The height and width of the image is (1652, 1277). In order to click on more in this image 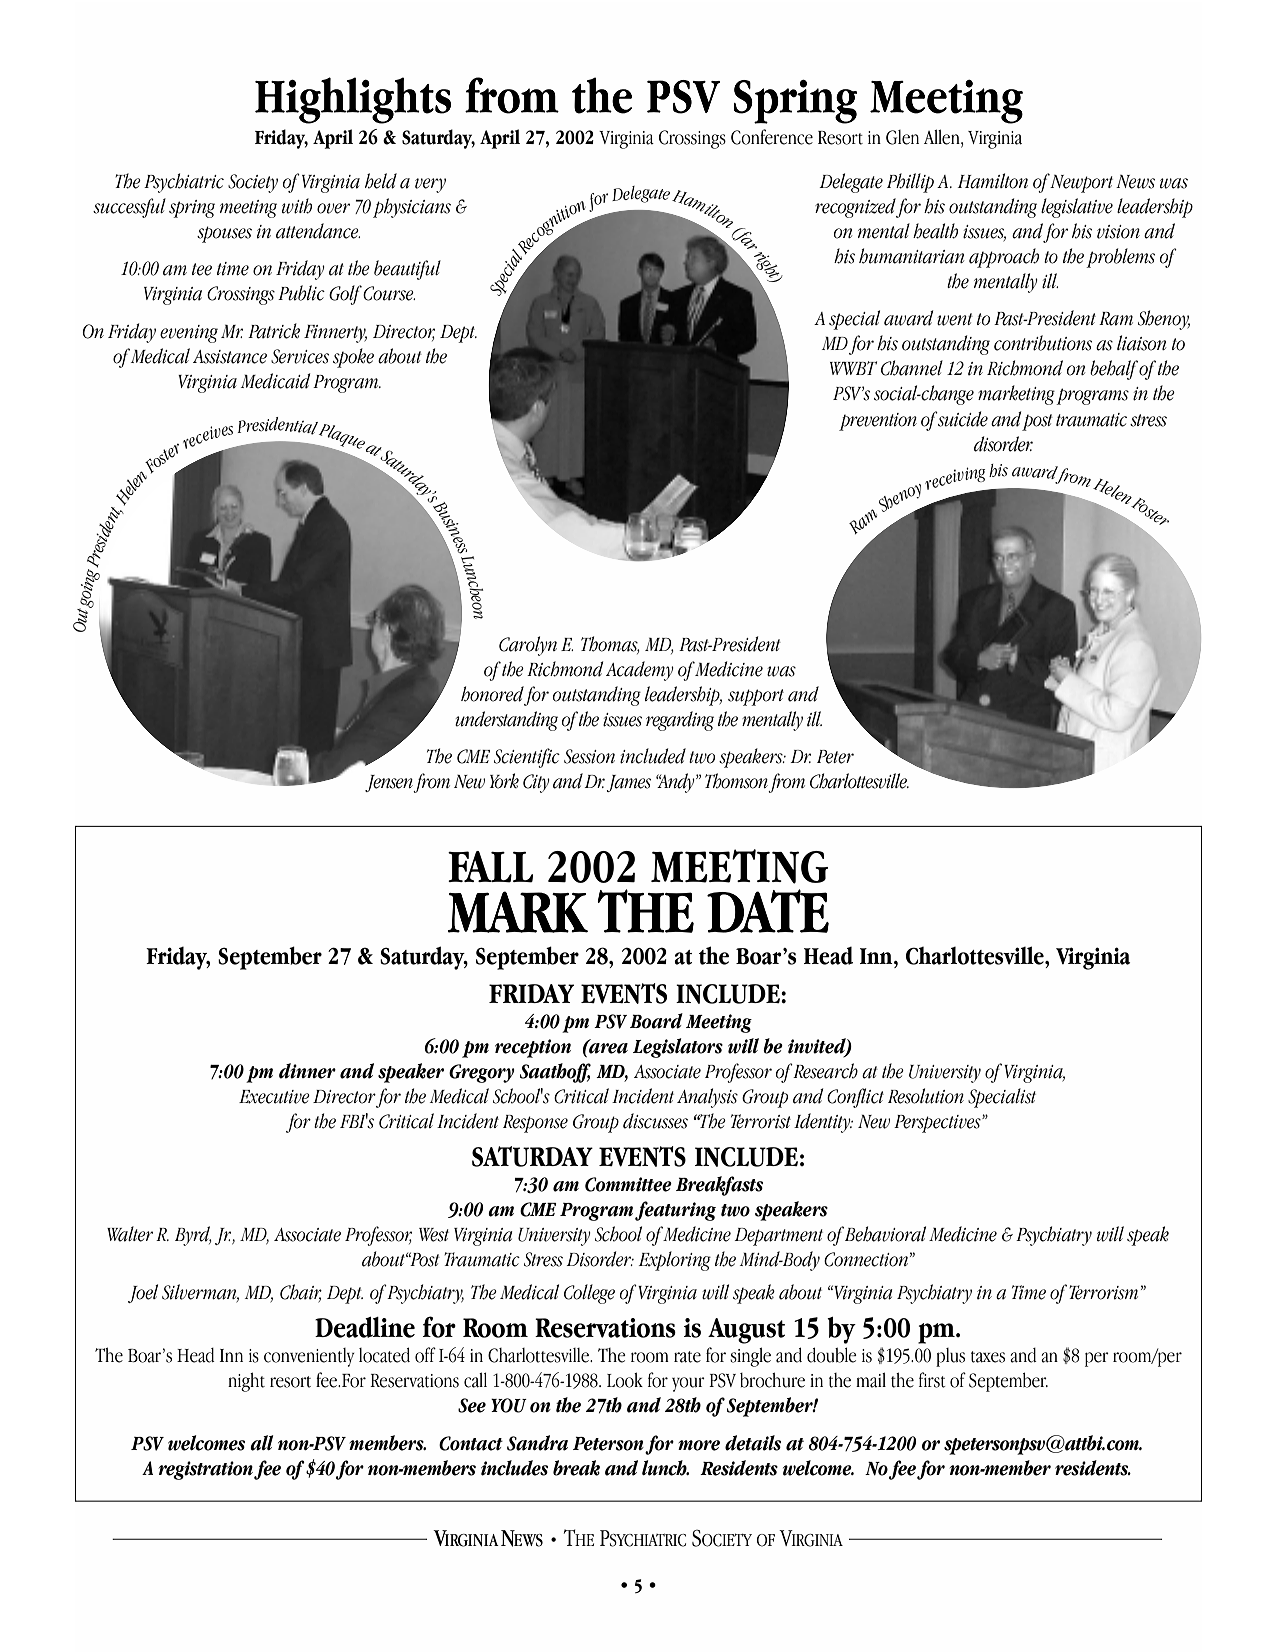, I will do `click(699, 1445)`.
